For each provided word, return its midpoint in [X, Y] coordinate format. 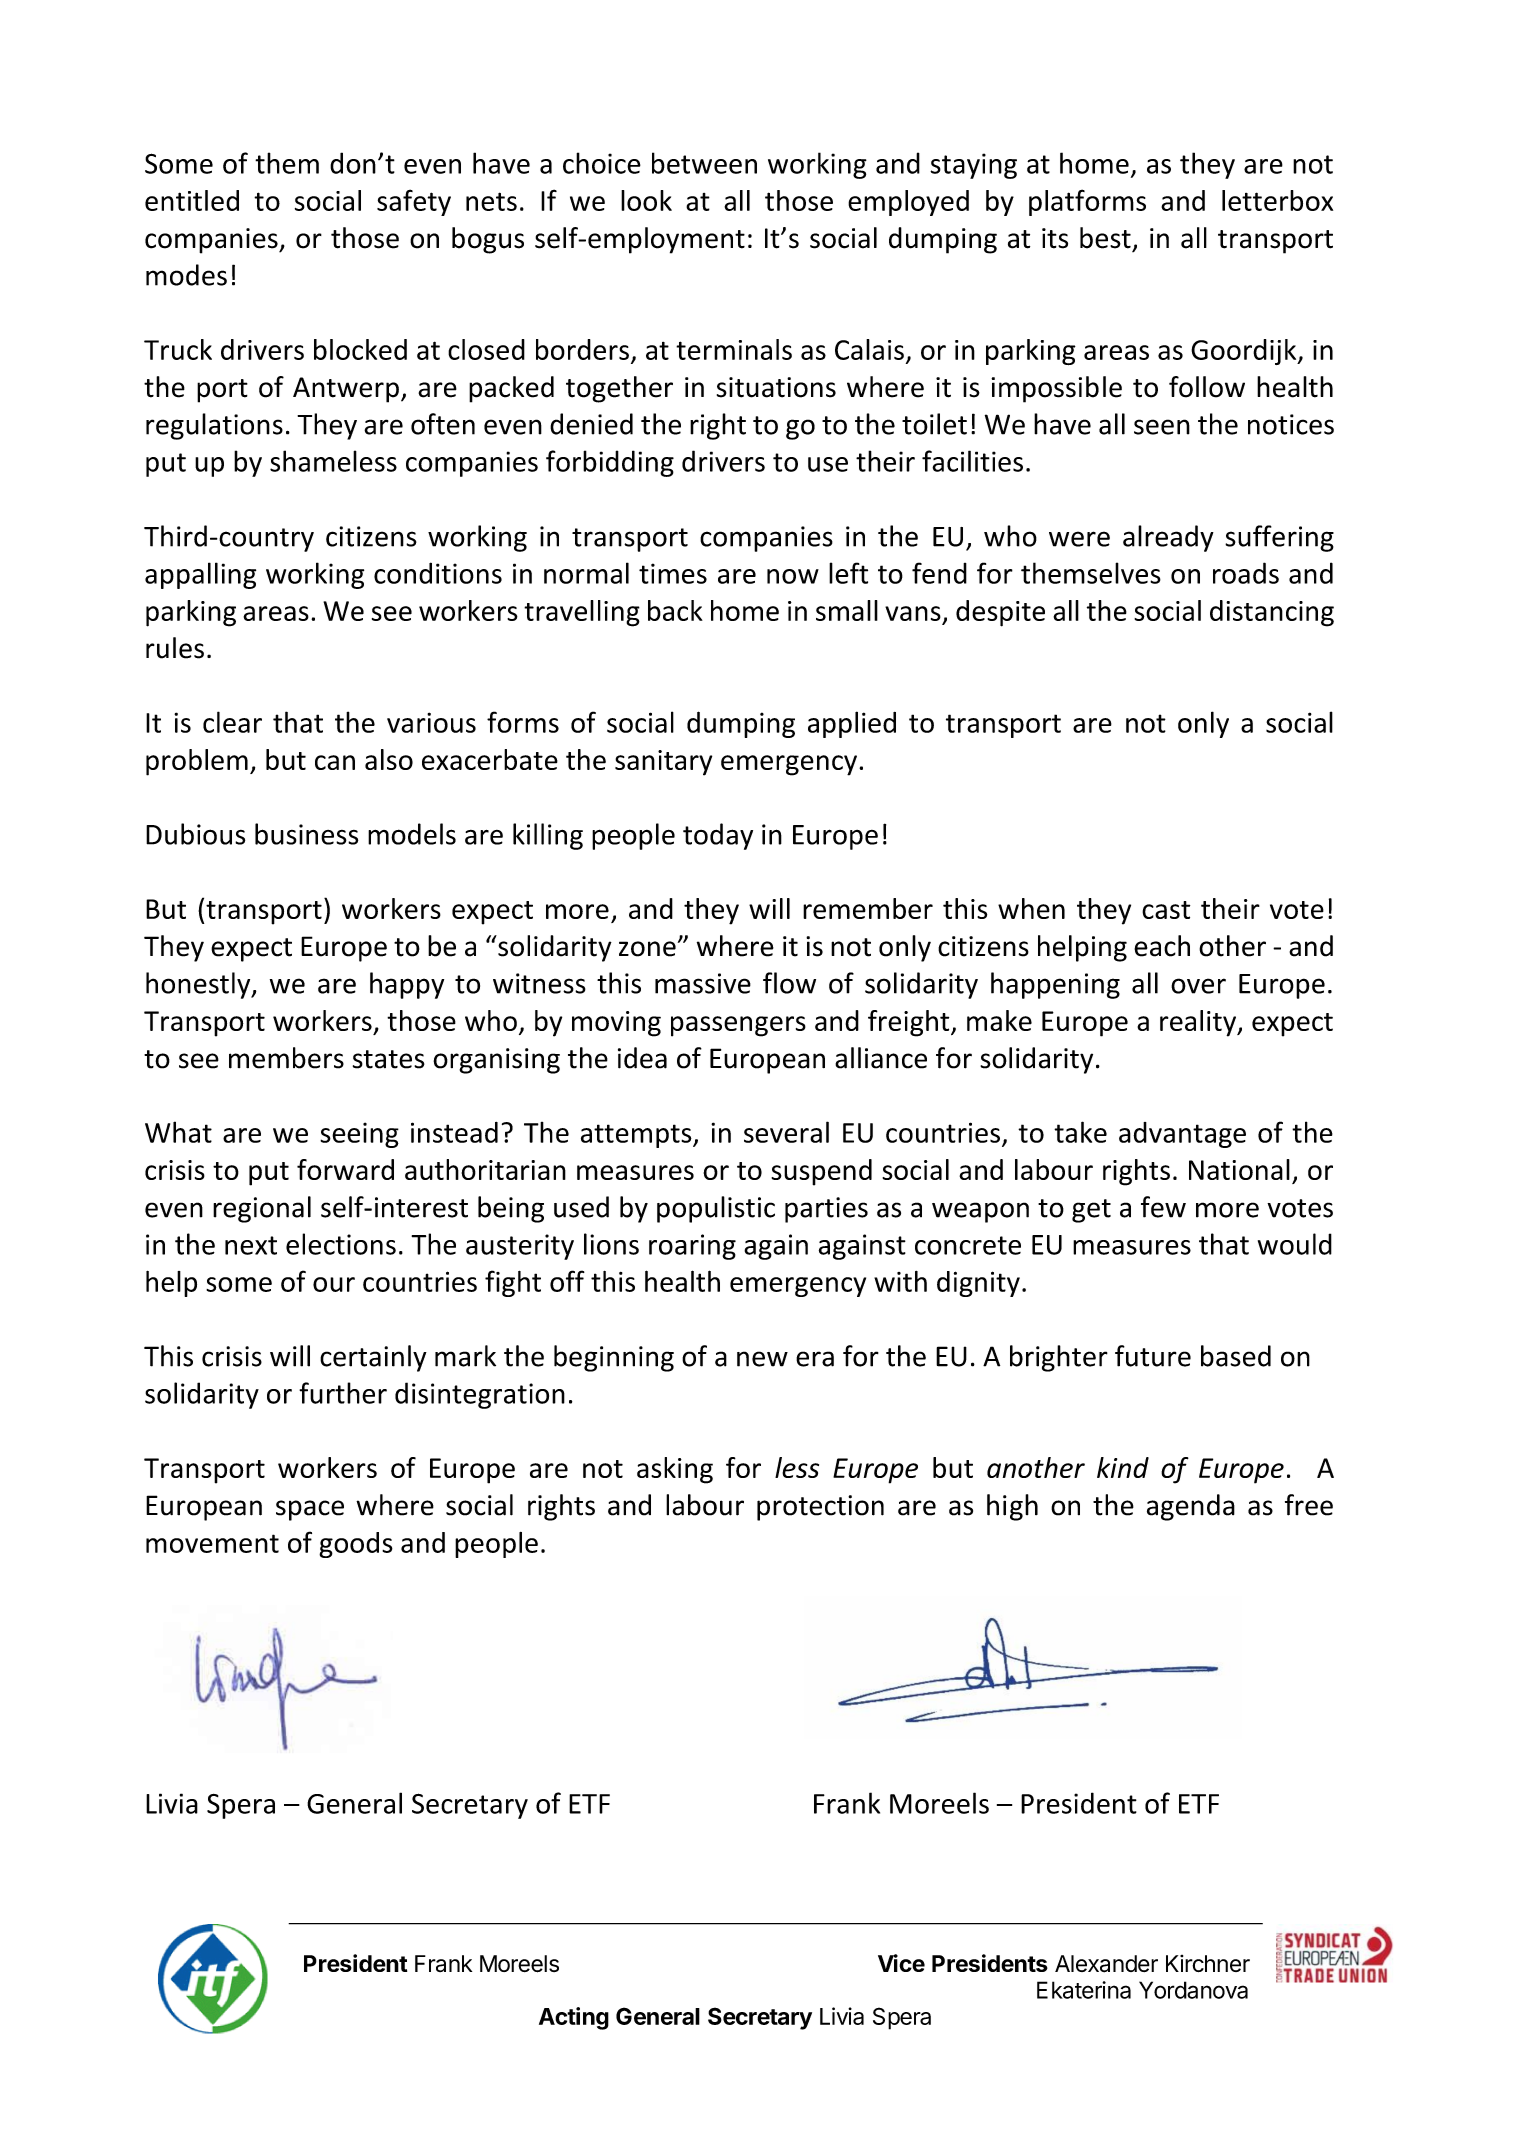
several [786, 1132]
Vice [901, 1963]
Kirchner [1208, 1963]
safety [414, 202]
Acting [574, 2018]
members [286, 1058]
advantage [1182, 1135]
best [1105, 238]
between [704, 163]
